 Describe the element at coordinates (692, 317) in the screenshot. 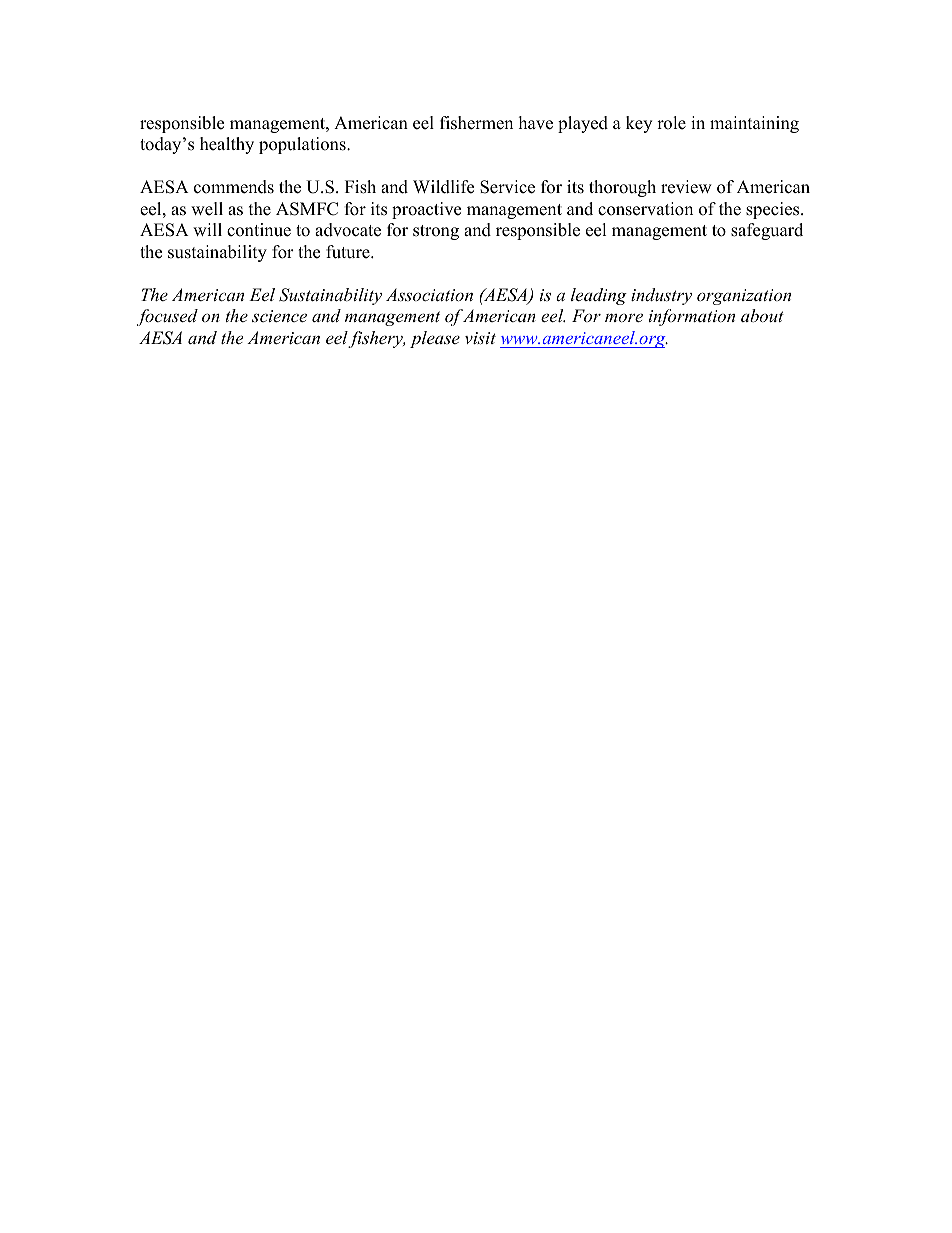

I see `information` at that location.
